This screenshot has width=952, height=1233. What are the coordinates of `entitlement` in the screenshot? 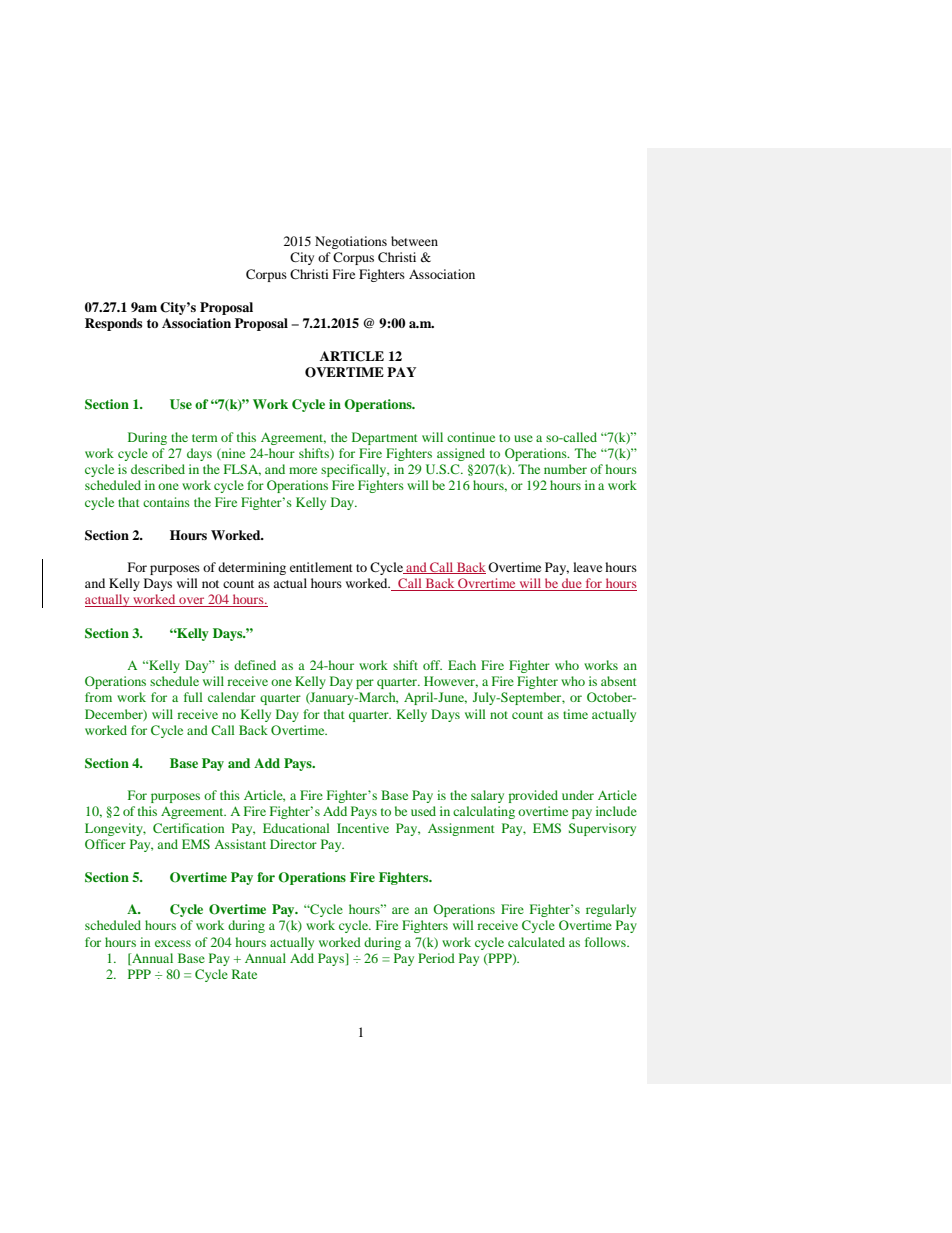 It's located at (321, 567).
